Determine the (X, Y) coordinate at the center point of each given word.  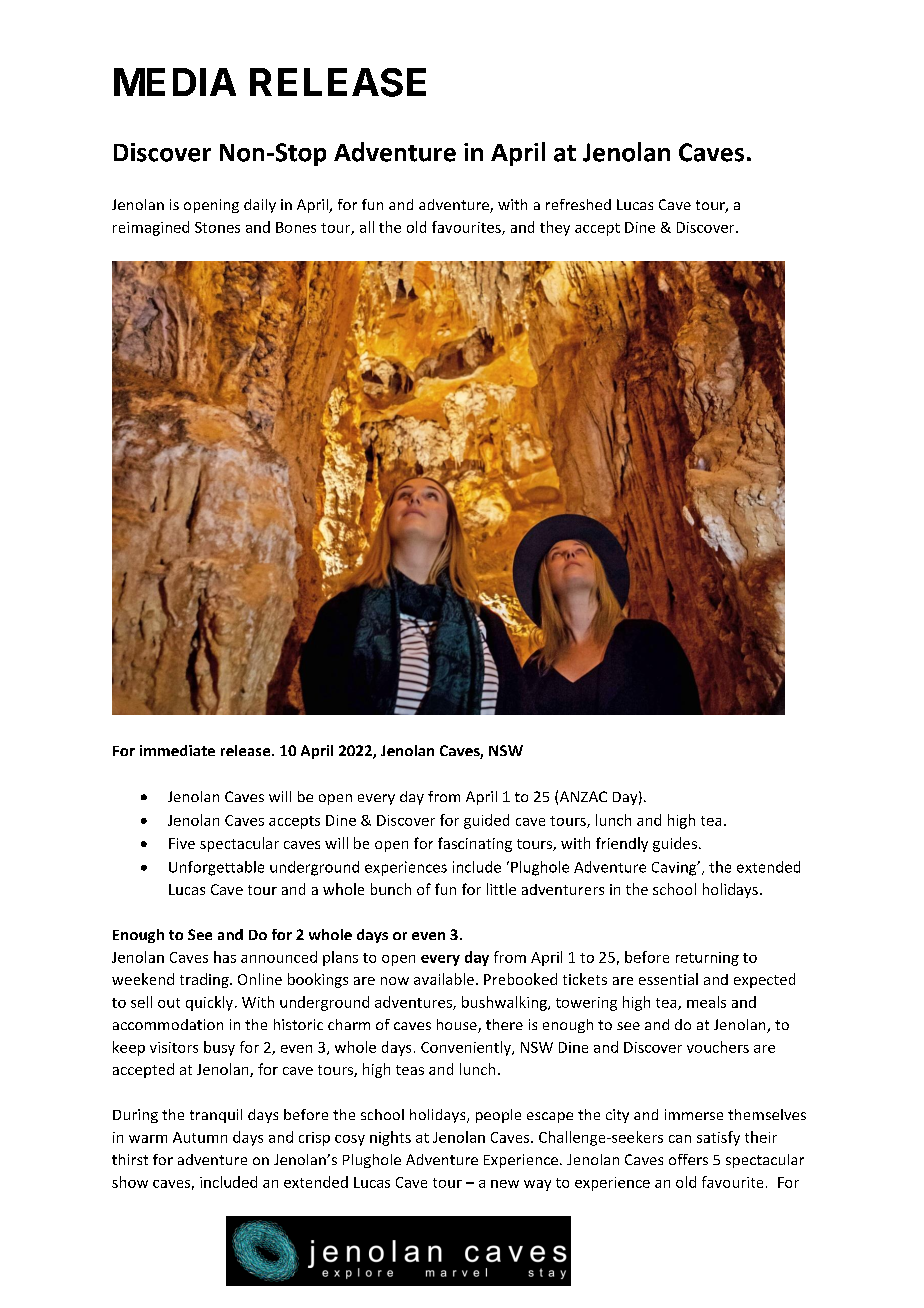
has (225, 957)
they (555, 228)
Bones (296, 227)
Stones (217, 227)
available (444, 979)
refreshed (578, 204)
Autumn (200, 1137)
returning (707, 959)
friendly (622, 844)
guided (486, 821)
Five (182, 843)
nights (390, 1138)
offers (688, 1159)
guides (675, 844)
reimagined (151, 228)
